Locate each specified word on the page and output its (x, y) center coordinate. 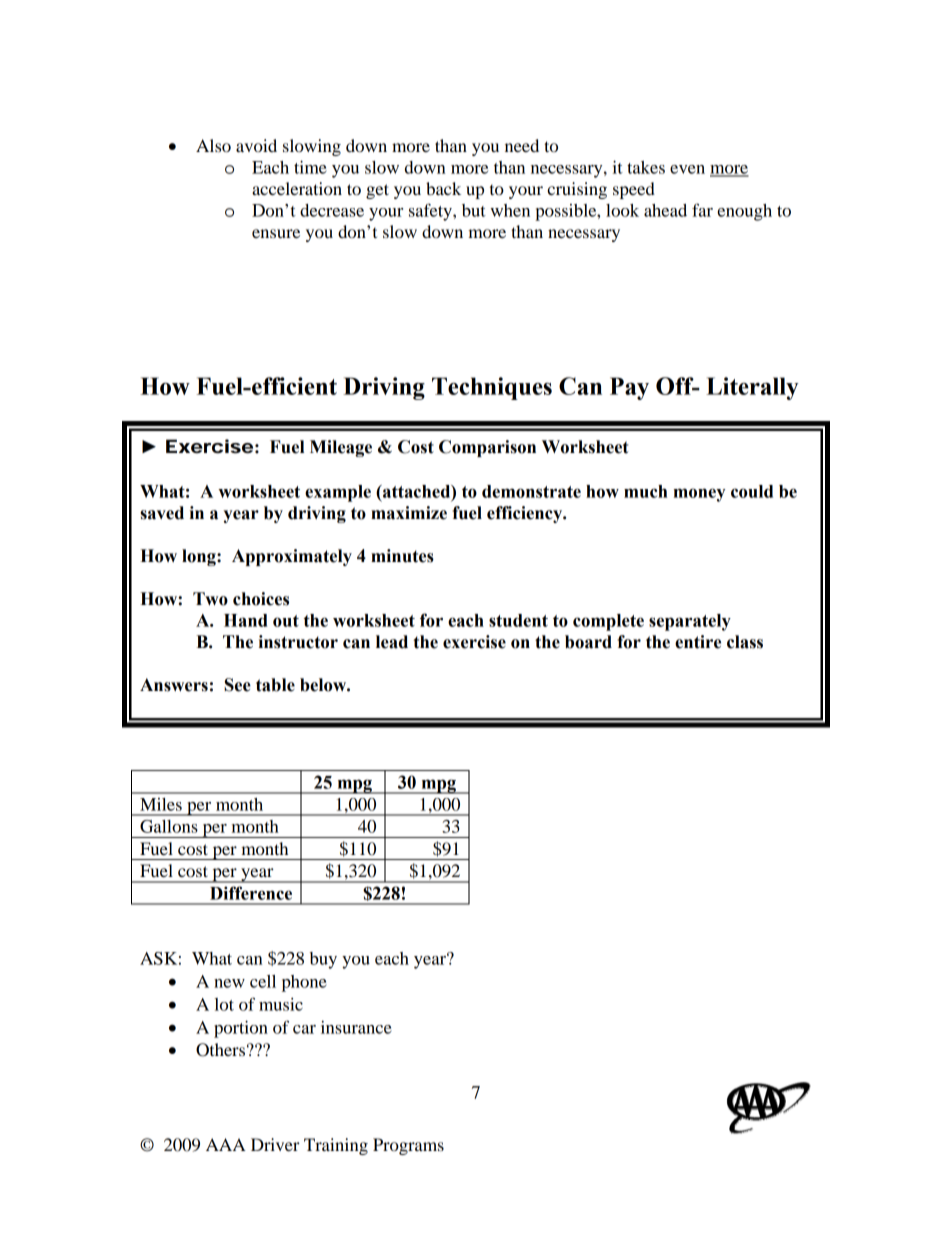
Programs (408, 1146)
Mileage (341, 448)
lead (392, 642)
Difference (251, 893)
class (745, 642)
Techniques (492, 388)
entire (698, 642)
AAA (226, 1144)
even (687, 169)
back (443, 188)
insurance (356, 1027)
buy (323, 960)
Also (213, 145)
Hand (245, 620)
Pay (629, 388)
